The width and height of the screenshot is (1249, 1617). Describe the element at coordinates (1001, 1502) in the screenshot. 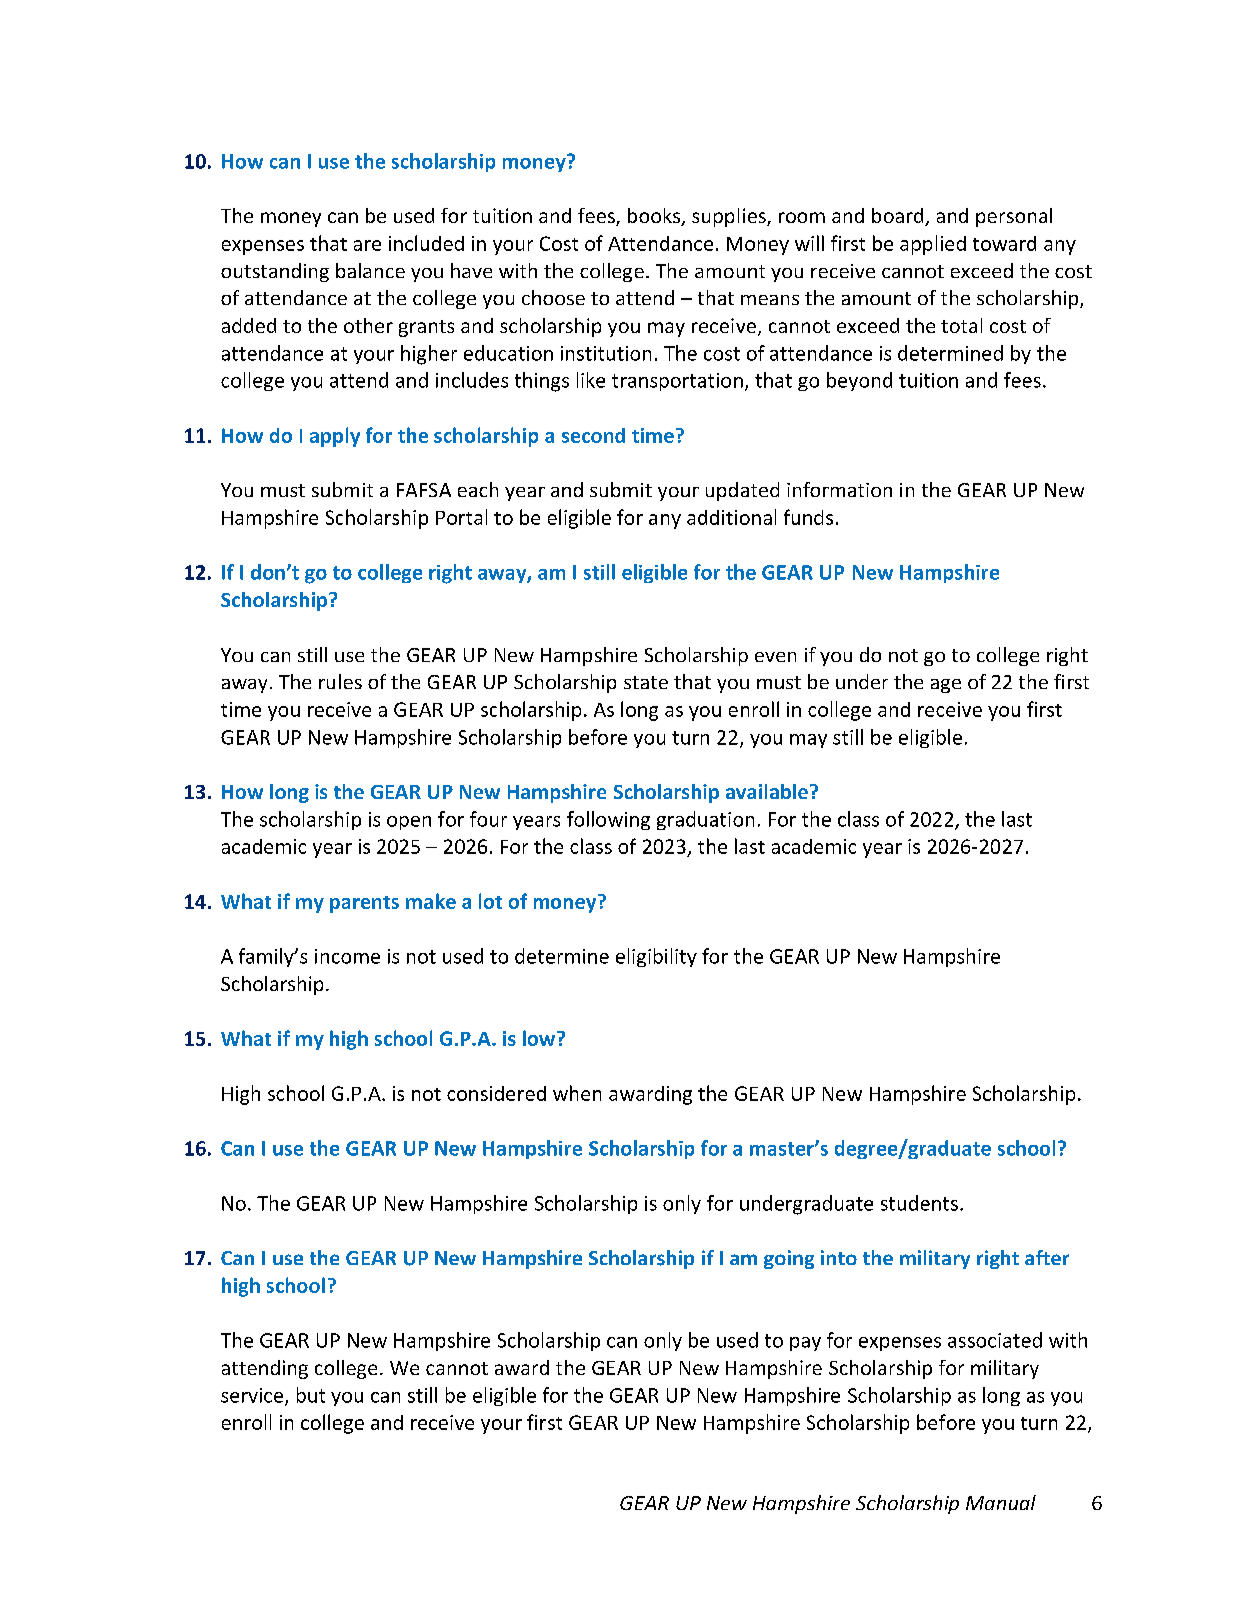

I see `Manual` at that location.
